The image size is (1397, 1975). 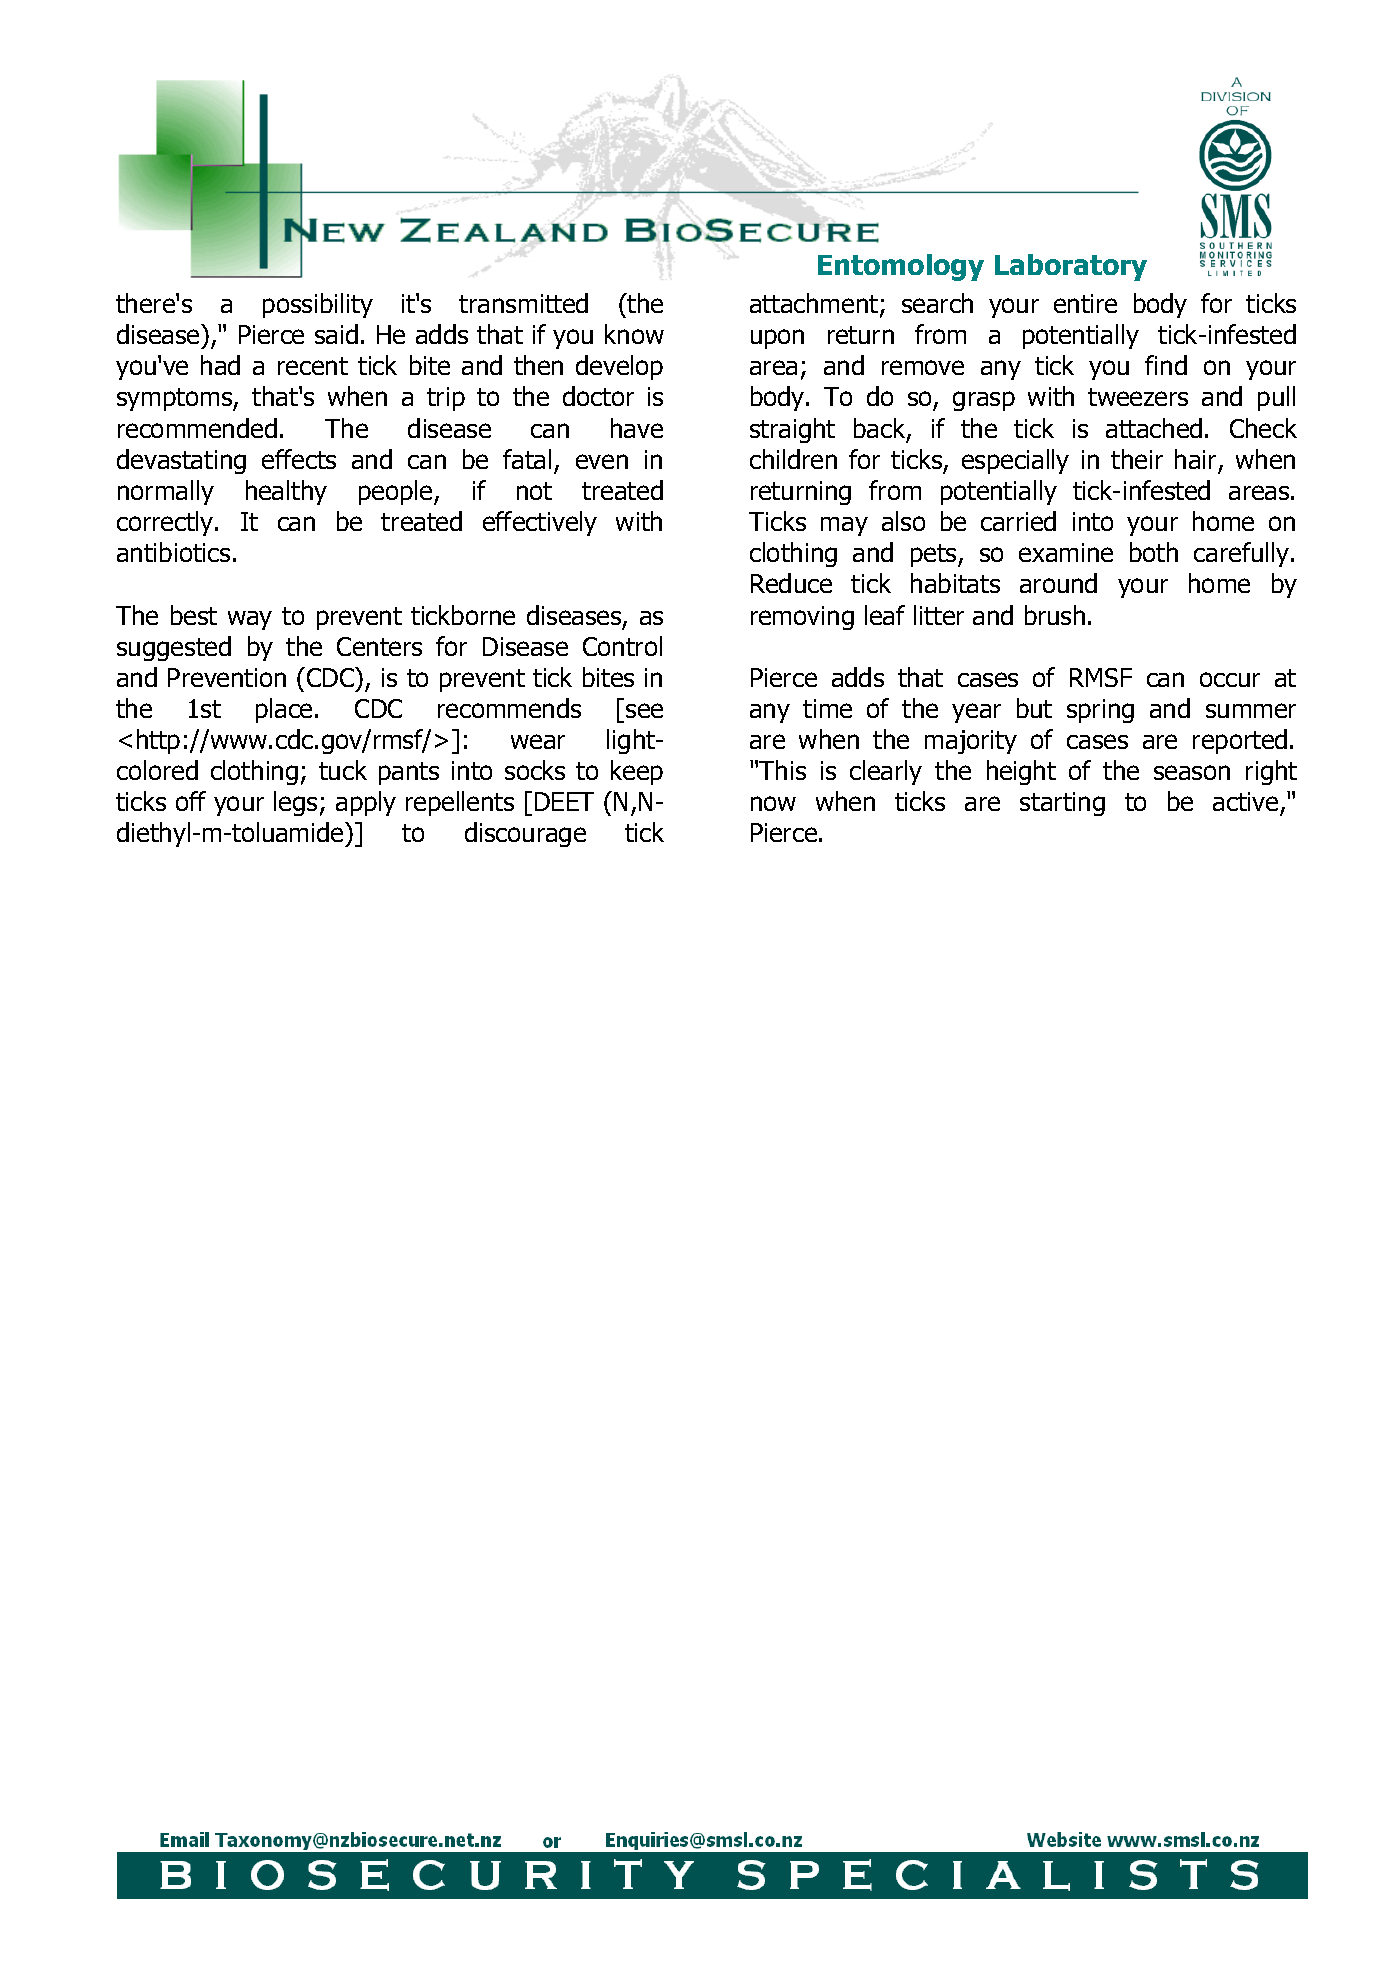 I want to click on legs, so click(x=295, y=803).
